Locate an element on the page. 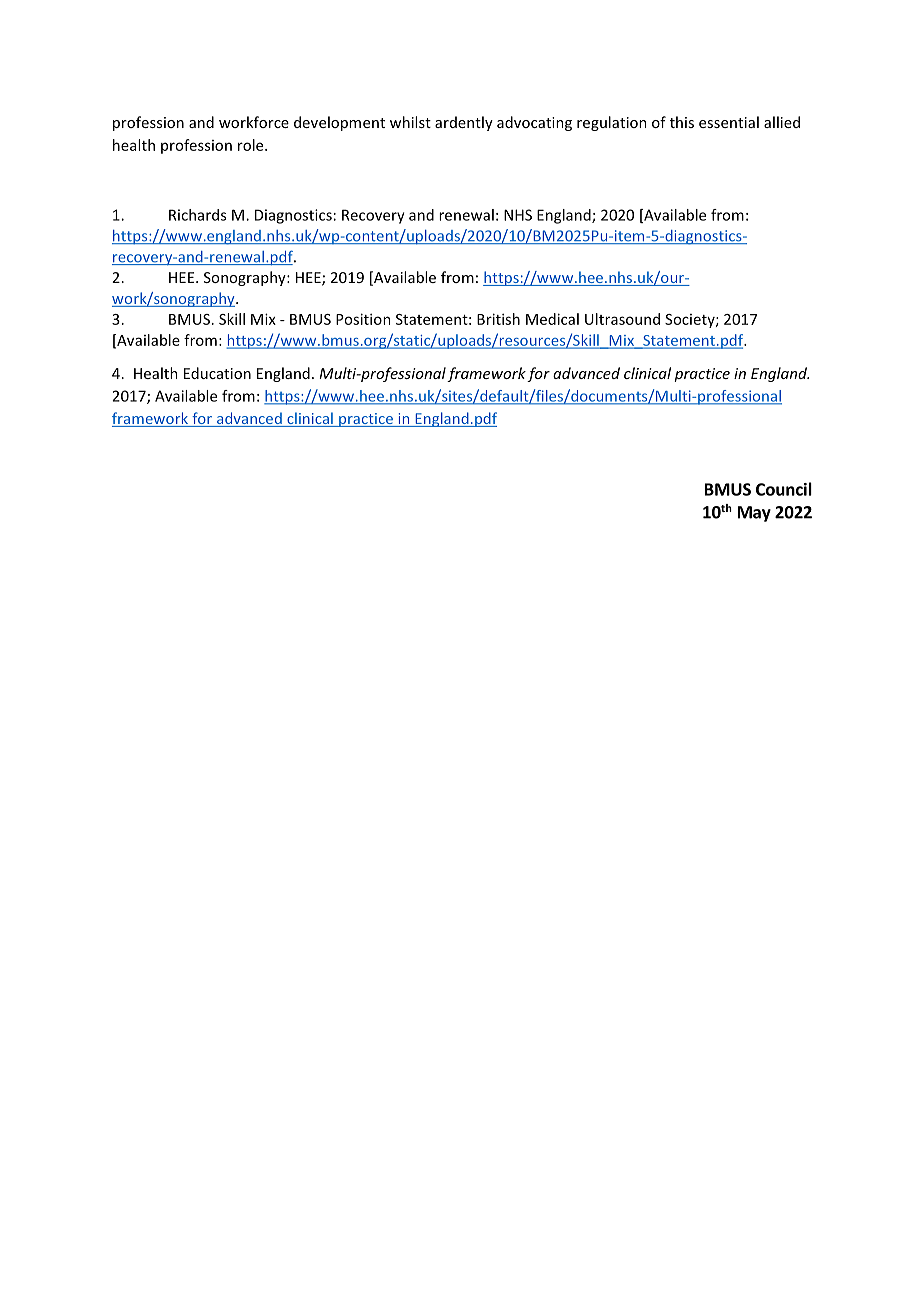 The height and width of the document is (1308, 924). essential is located at coordinates (729, 122).
